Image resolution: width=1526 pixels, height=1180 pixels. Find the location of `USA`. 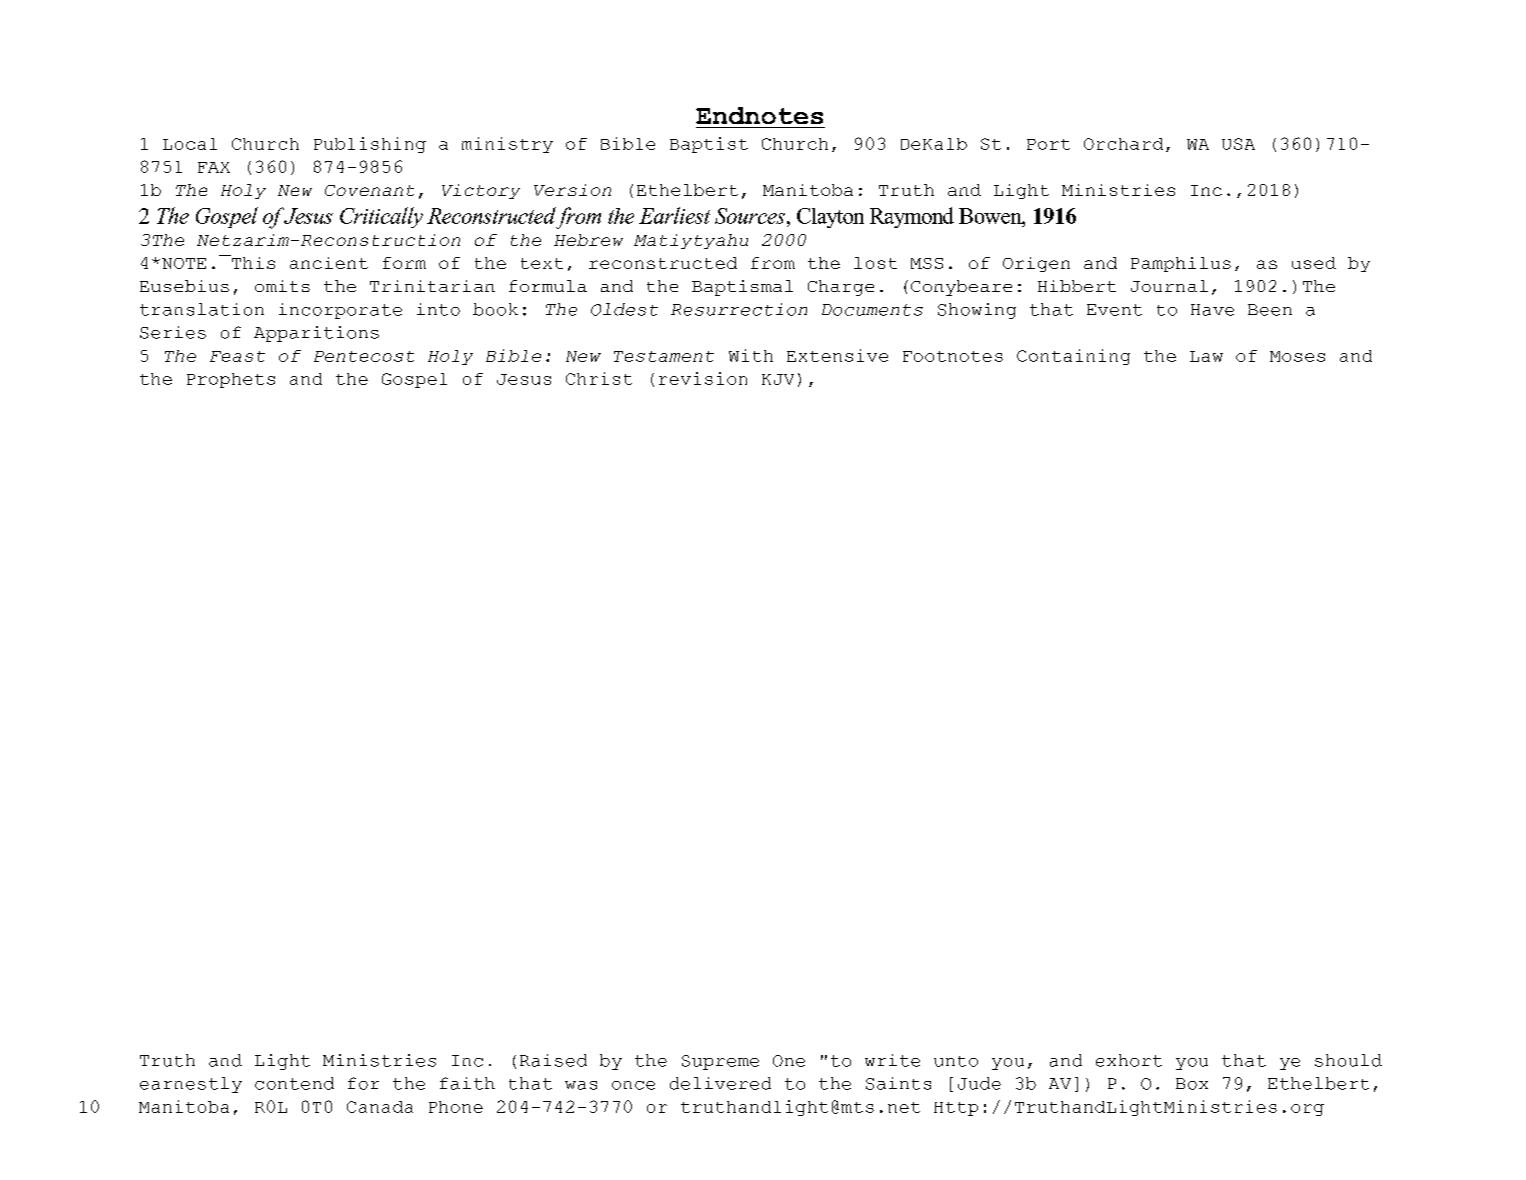

USA is located at coordinates (1238, 144).
